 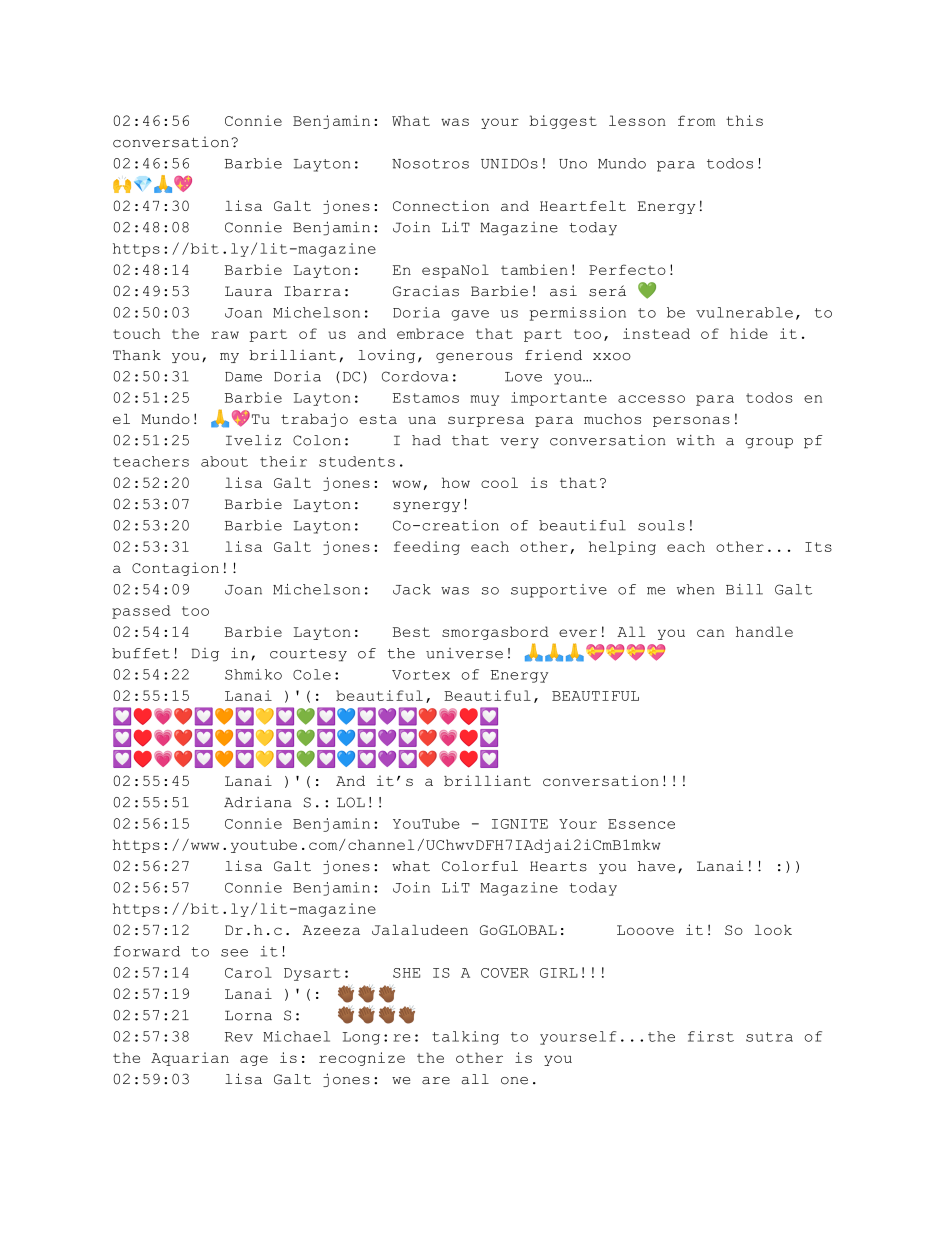 What do you see at coordinates (641, 824) in the document?
I see `Essence` at bounding box center [641, 824].
